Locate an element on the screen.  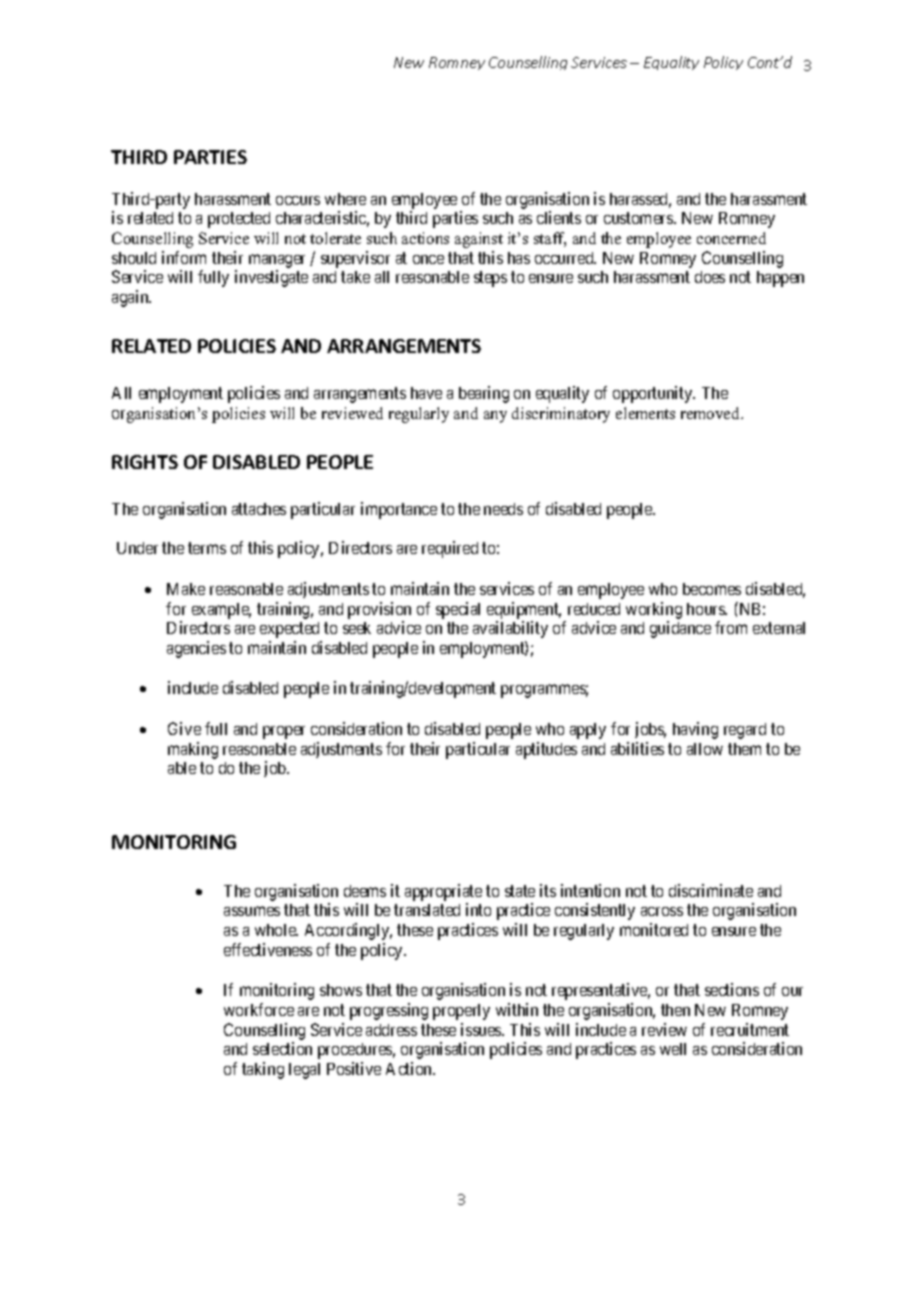
any is located at coordinates (495, 417).
